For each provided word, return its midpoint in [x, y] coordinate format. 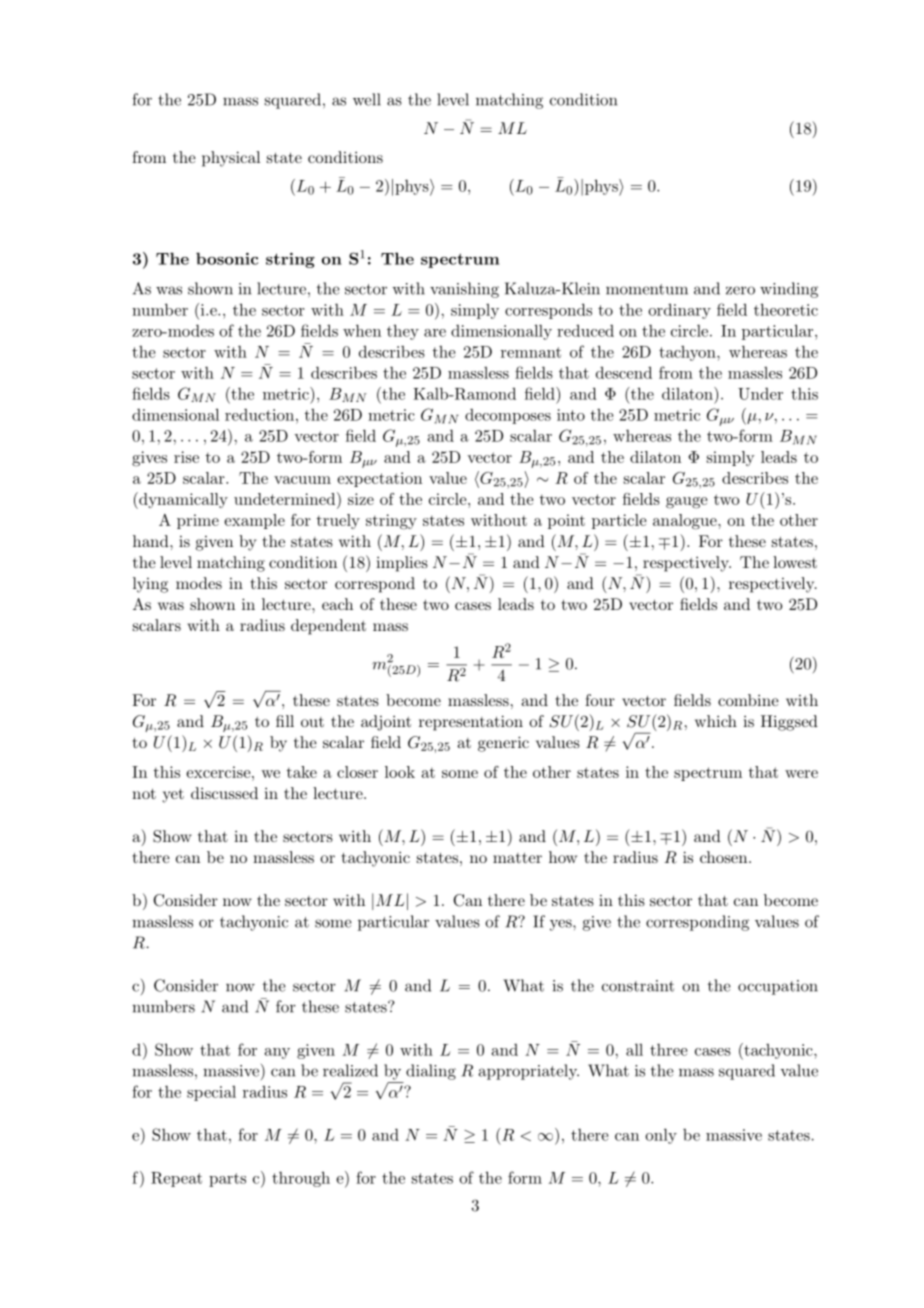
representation [471, 723]
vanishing [464, 290]
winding [789, 290]
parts [227, 1180]
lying [150, 585]
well [367, 99]
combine [748, 700]
